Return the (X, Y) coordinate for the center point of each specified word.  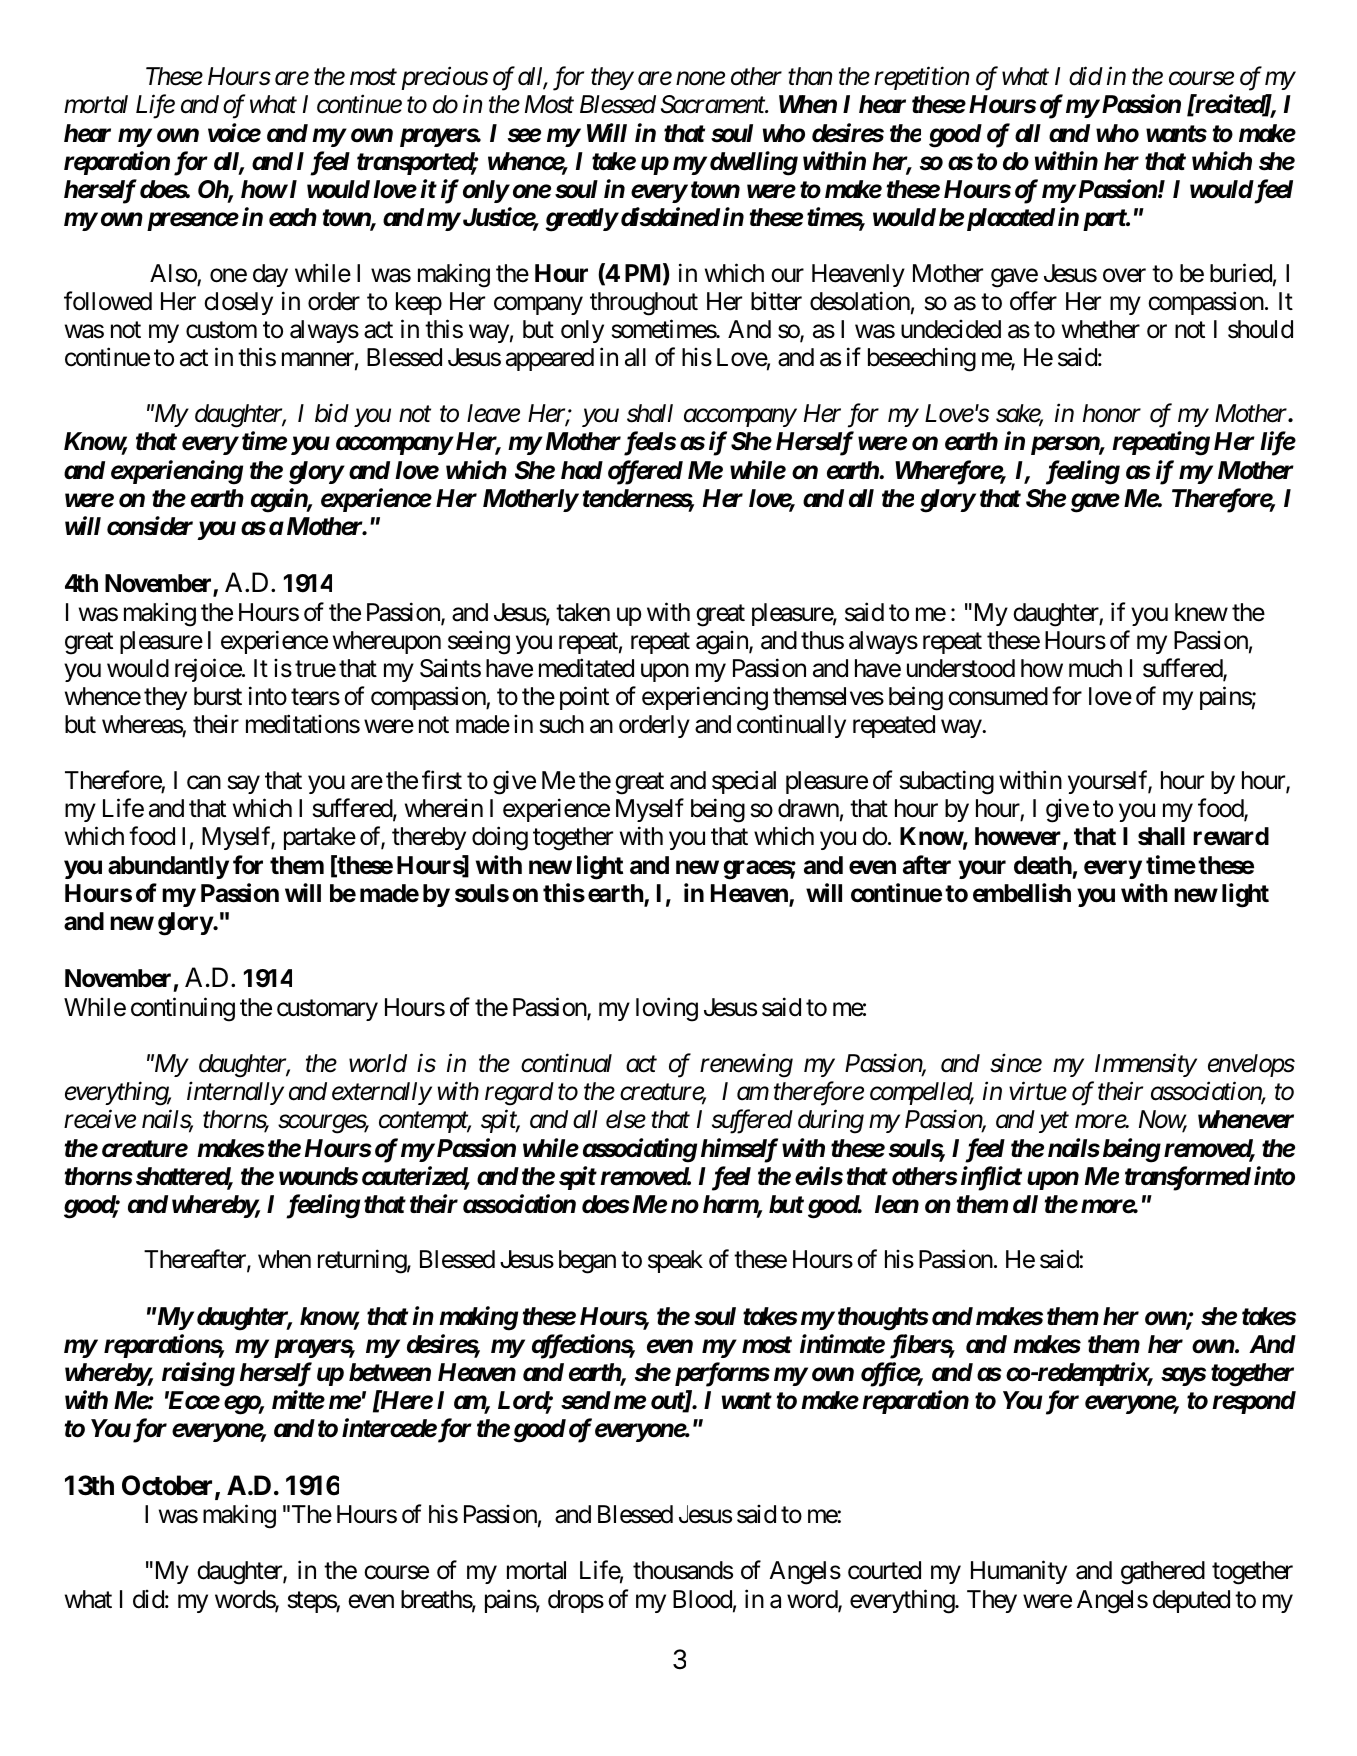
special (744, 782)
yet (1054, 1123)
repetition (921, 78)
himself (739, 1150)
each (293, 217)
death (1043, 865)
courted (884, 1570)
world (378, 1063)
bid (332, 413)
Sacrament (714, 104)
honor (1112, 413)
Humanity (1019, 1572)
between (390, 1372)
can (204, 783)
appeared (550, 359)
